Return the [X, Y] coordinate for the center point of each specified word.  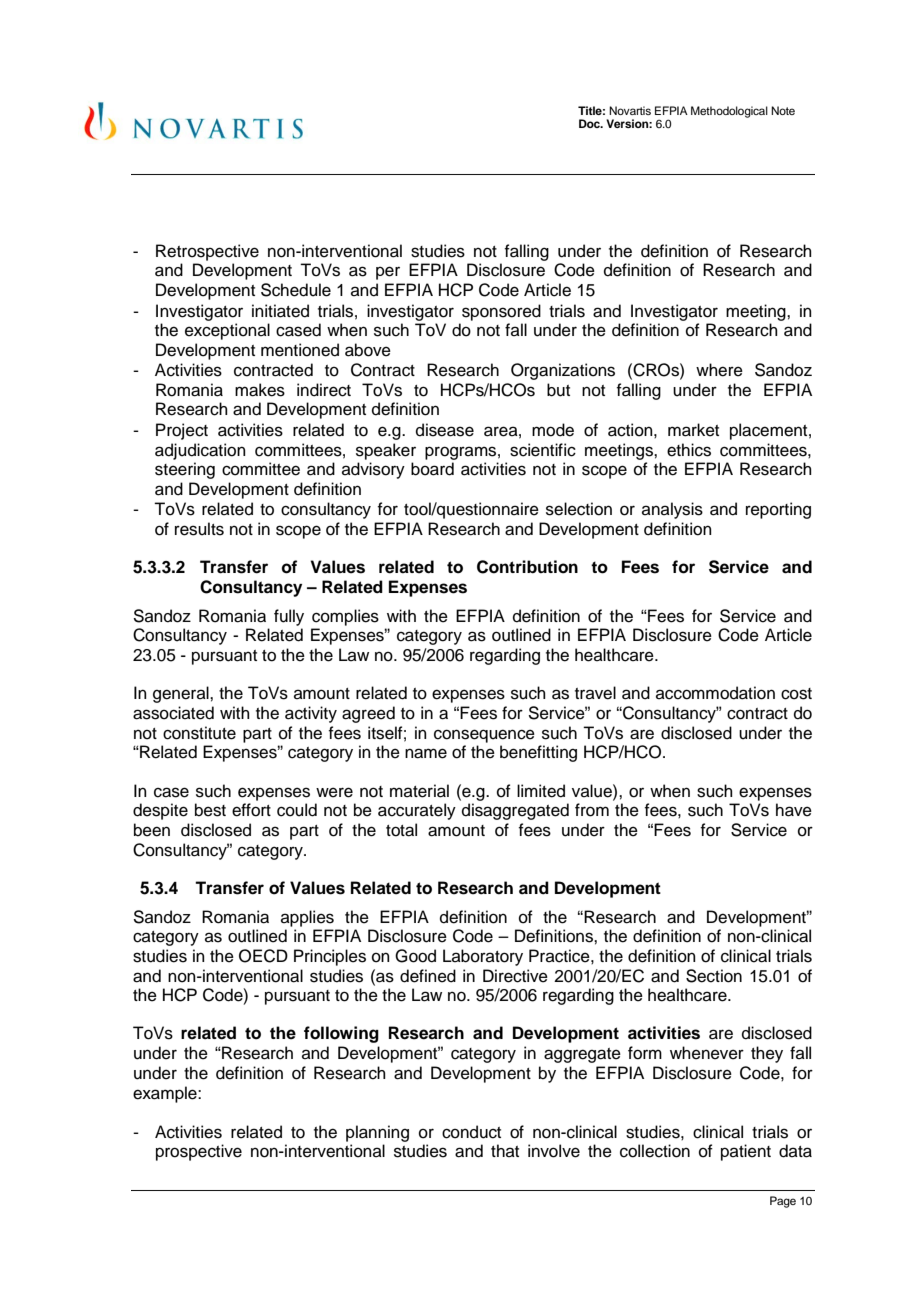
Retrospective [207, 252]
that [505, 1150]
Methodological [729, 112]
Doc [591, 123]
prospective [199, 1152]
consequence [484, 736]
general [182, 694]
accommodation [715, 693]
